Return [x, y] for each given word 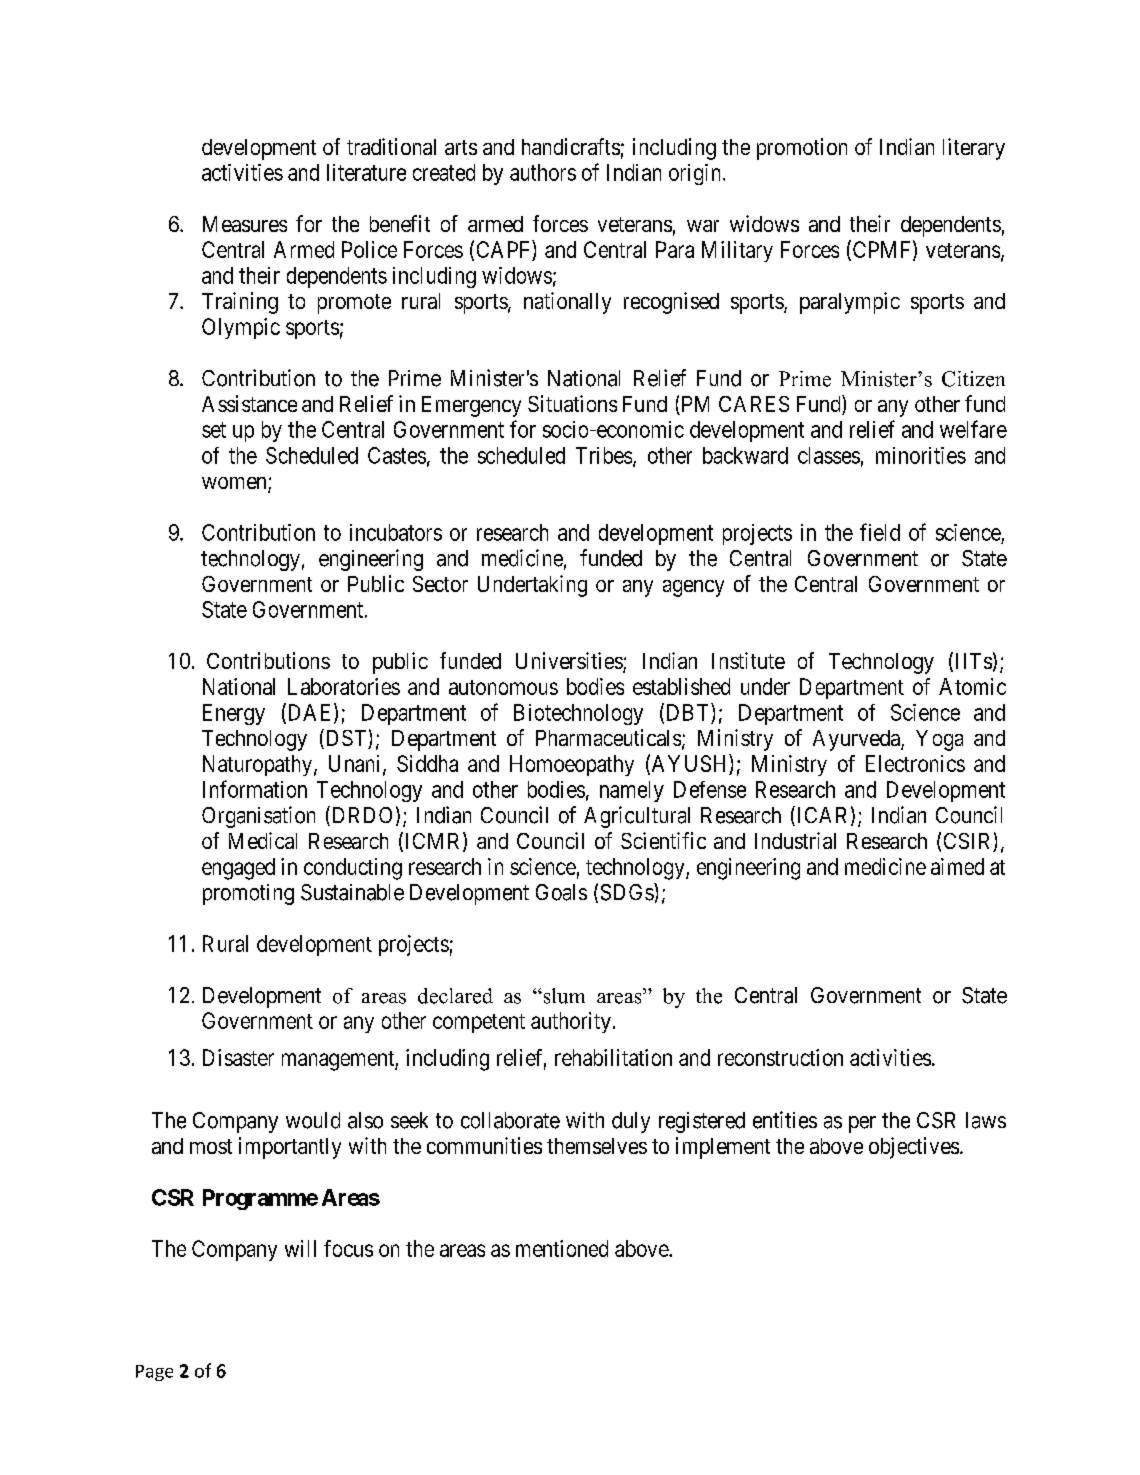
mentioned [562, 1248]
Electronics [915, 763]
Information [255, 789]
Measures [245, 224]
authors [543, 172]
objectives [914, 1148]
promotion [802, 149]
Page [154, 1373]
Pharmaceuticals [608, 737]
